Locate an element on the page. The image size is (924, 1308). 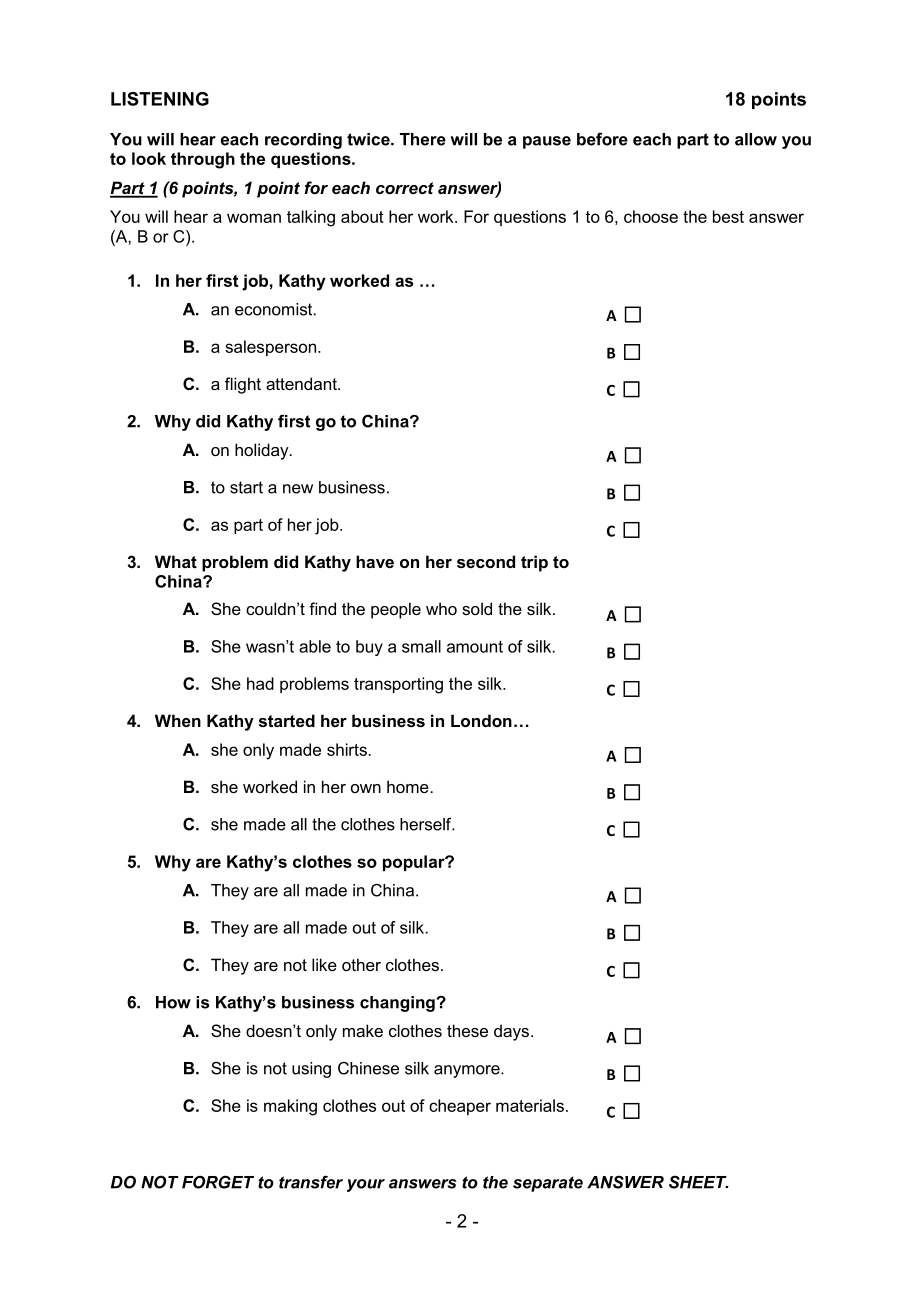
trip is located at coordinates (534, 563).
